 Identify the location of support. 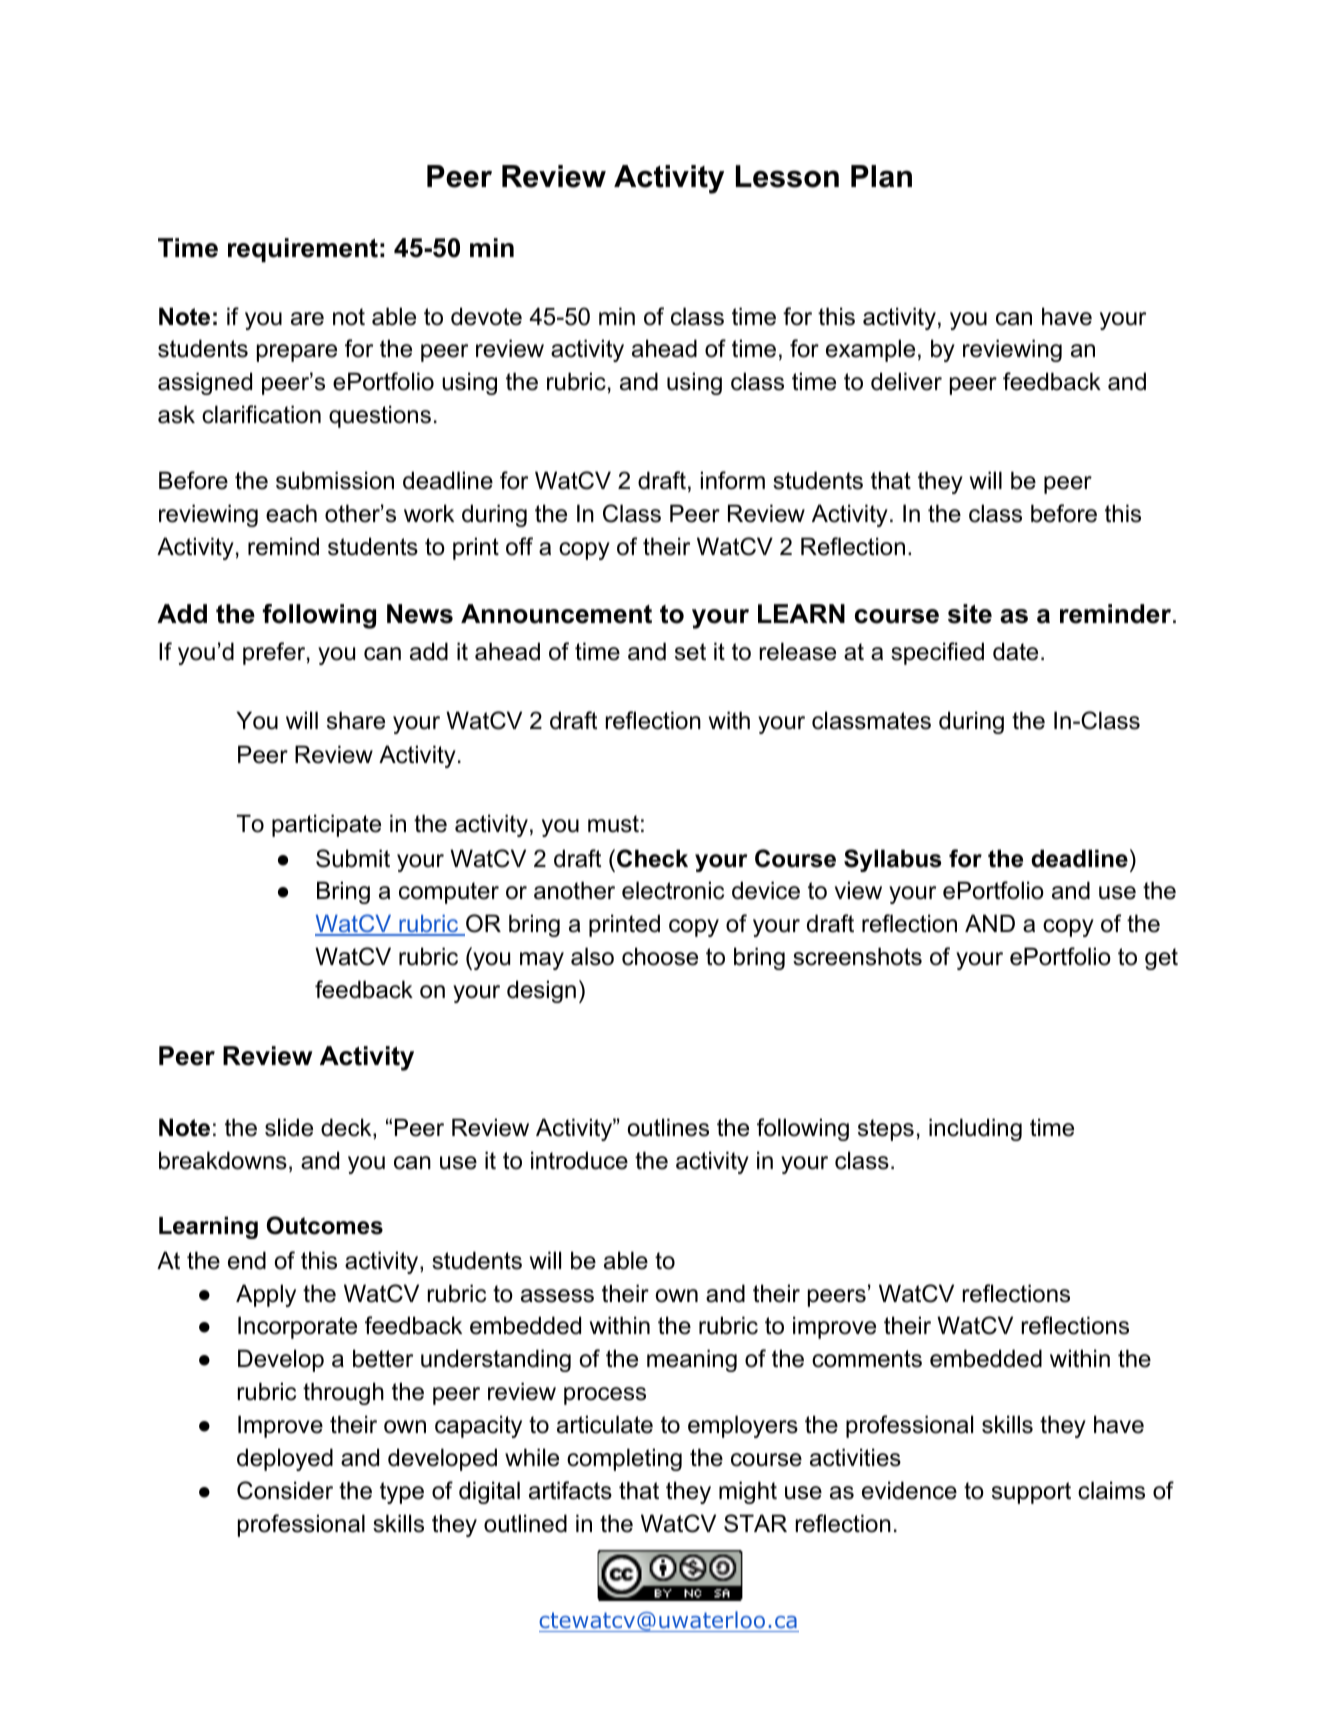
(1031, 1493).
